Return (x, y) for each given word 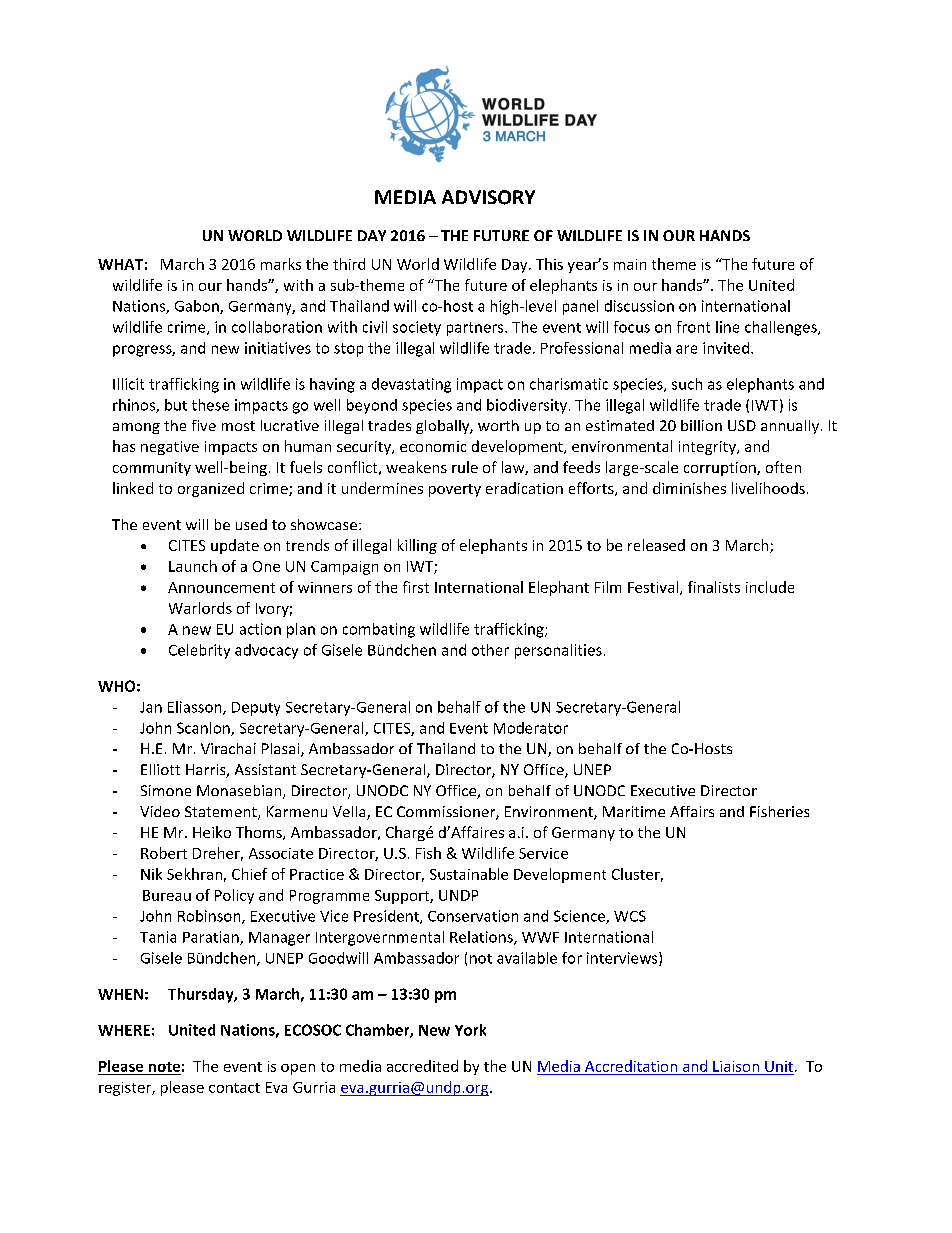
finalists (714, 587)
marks (281, 264)
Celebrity (199, 651)
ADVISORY (488, 197)
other (490, 650)
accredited (422, 1066)
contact (234, 1088)
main (630, 264)
